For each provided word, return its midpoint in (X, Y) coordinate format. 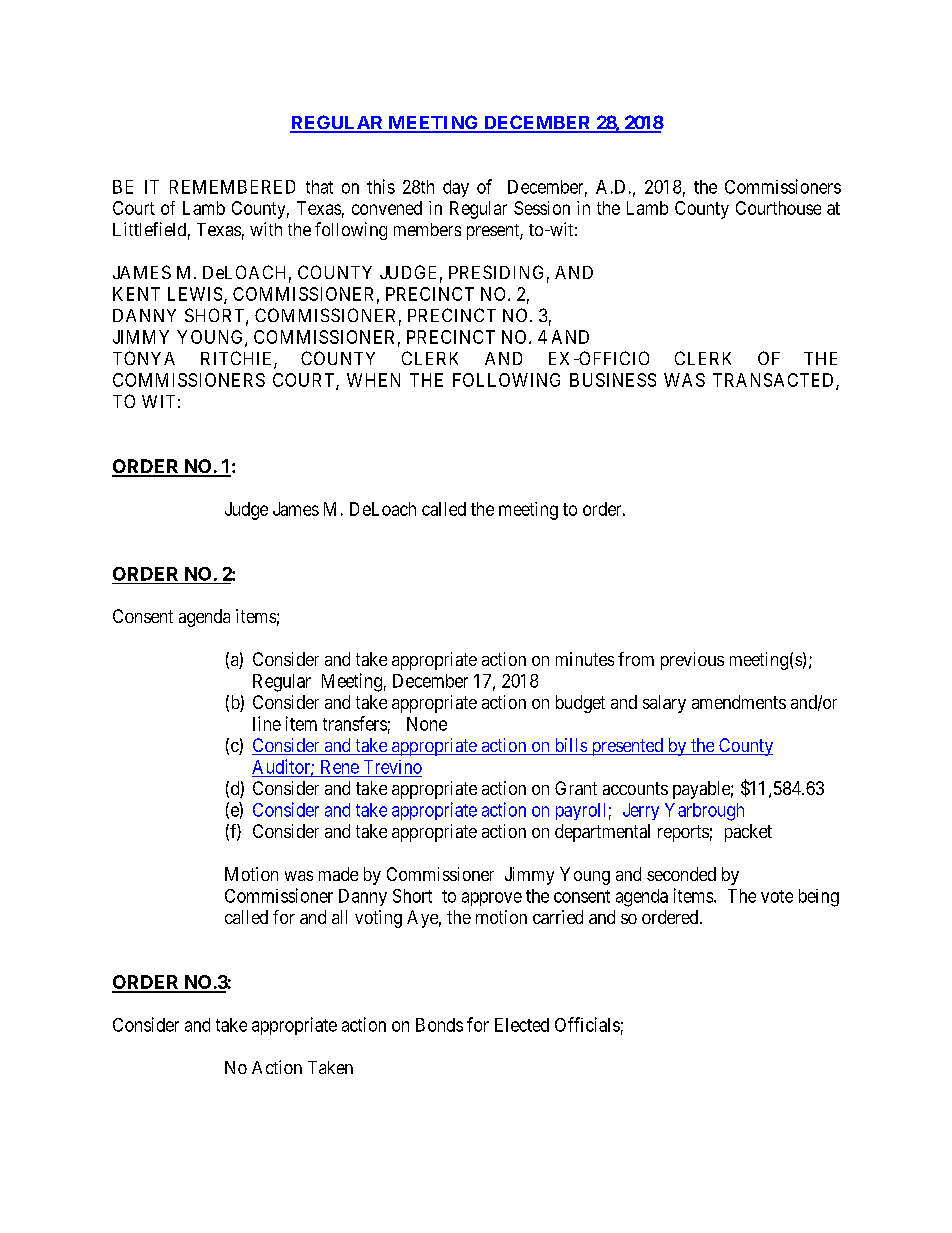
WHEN (373, 380)
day (456, 188)
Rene (340, 767)
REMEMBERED (232, 187)
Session (542, 208)
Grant (576, 788)
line (267, 723)
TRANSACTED (775, 381)
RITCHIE (238, 359)
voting (378, 919)
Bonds (439, 1025)
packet (748, 833)
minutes (585, 659)
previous (692, 661)
